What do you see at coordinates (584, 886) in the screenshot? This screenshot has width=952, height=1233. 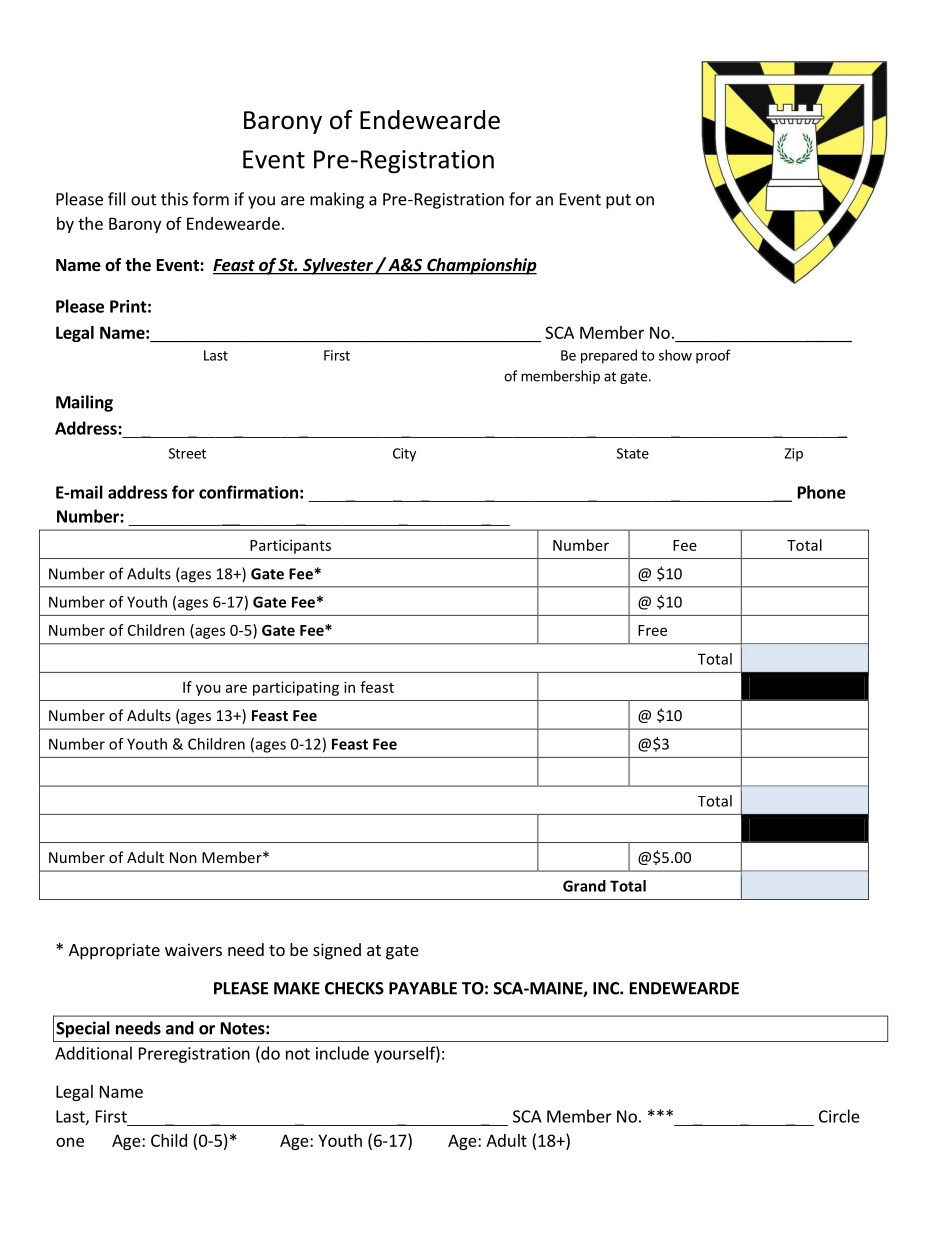 I see `Grand` at bounding box center [584, 886].
